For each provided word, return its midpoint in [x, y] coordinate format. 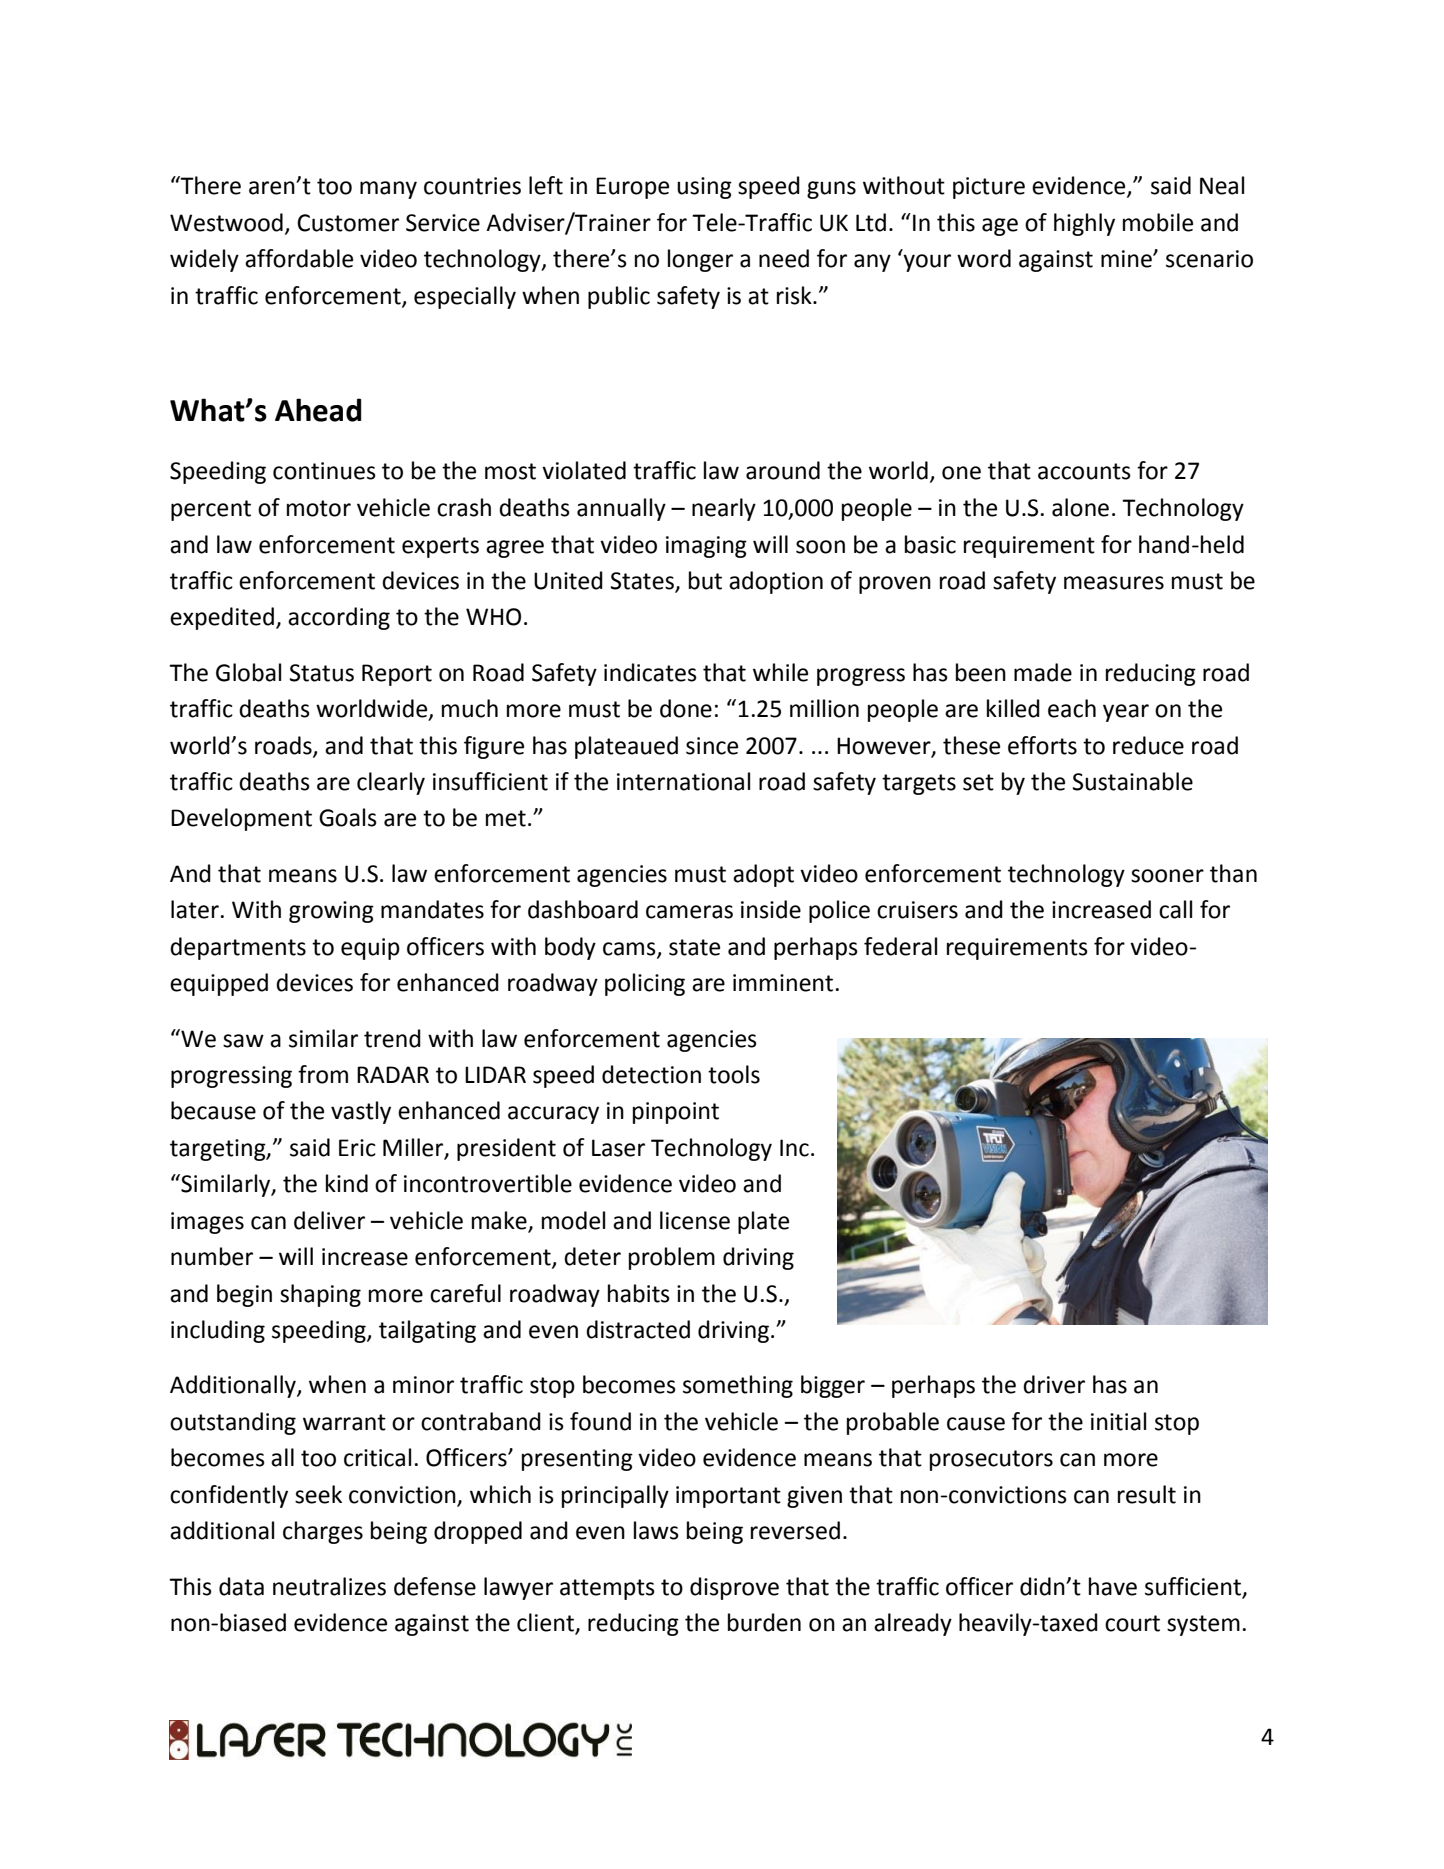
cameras [689, 912]
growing [331, 912]
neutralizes [329, 1586]
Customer [348, 223]
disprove [734, 1588]
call [1175, 909]
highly [1084, 224]
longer [700, 260]
